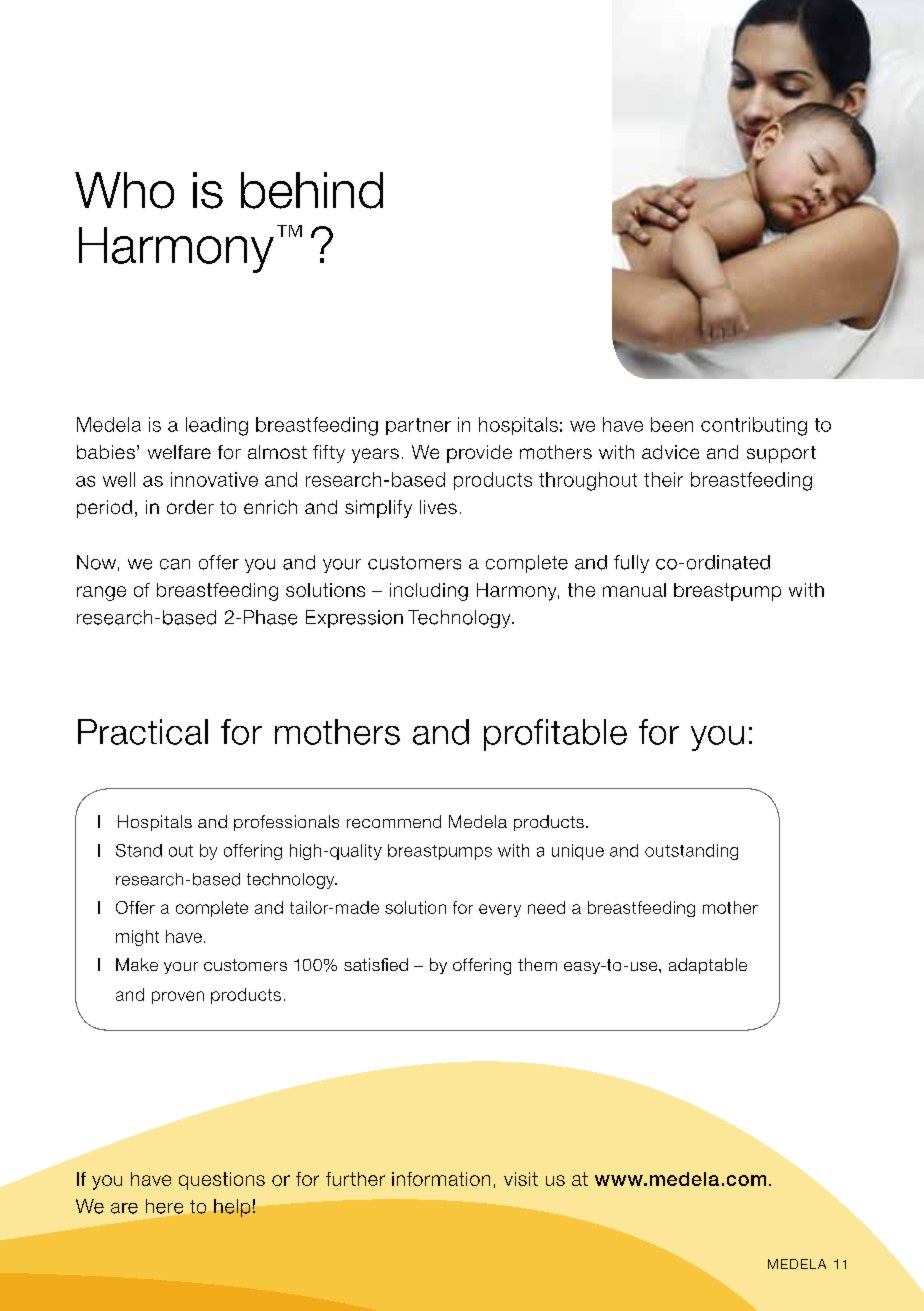 The image size is (924, 1311). Describe the element at coordinates (672, 424) in the screenshot. I see `been` at that location.
